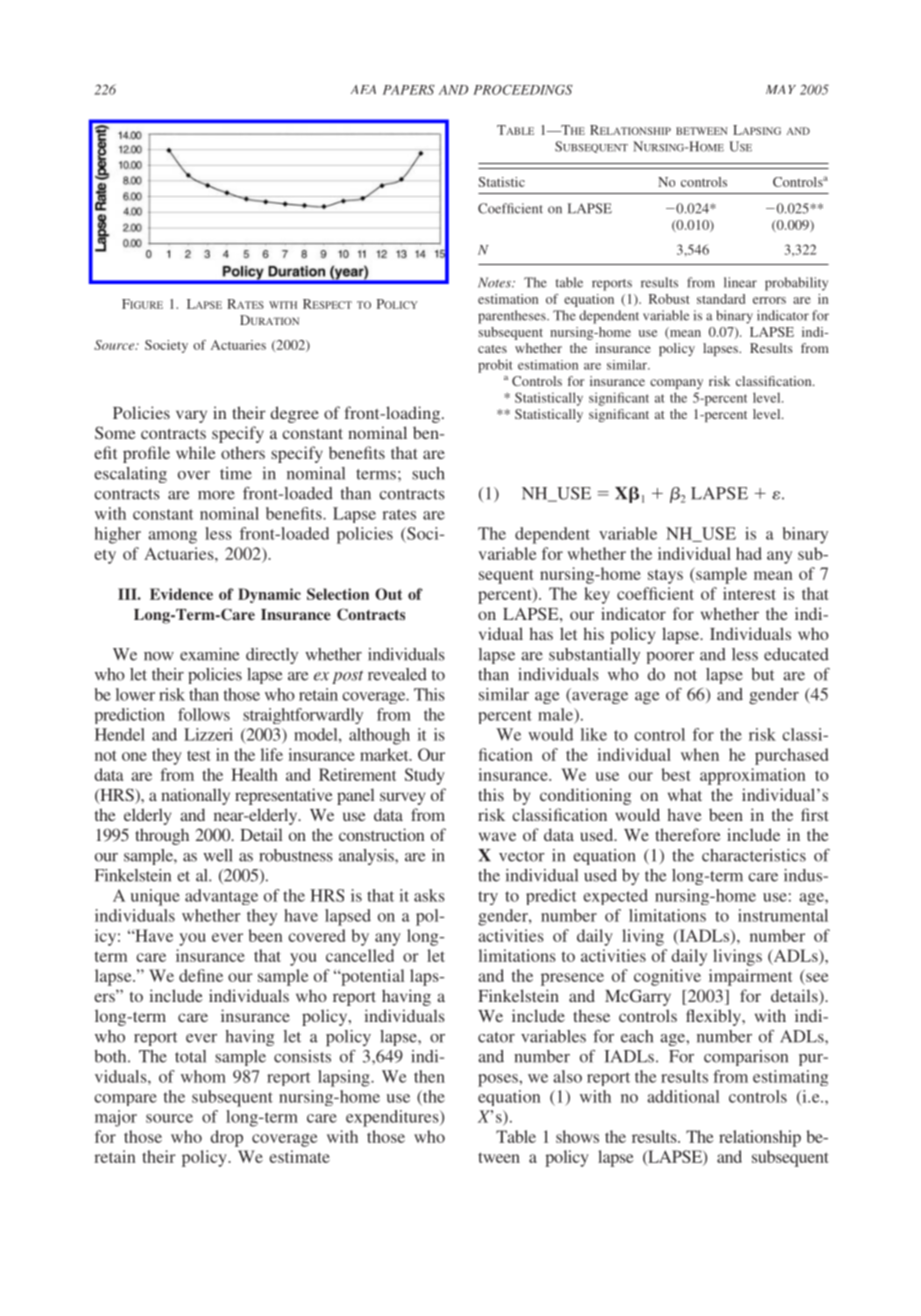 This page has width=921, height=1316. I want to click on Evidence, so click(181, 594).
